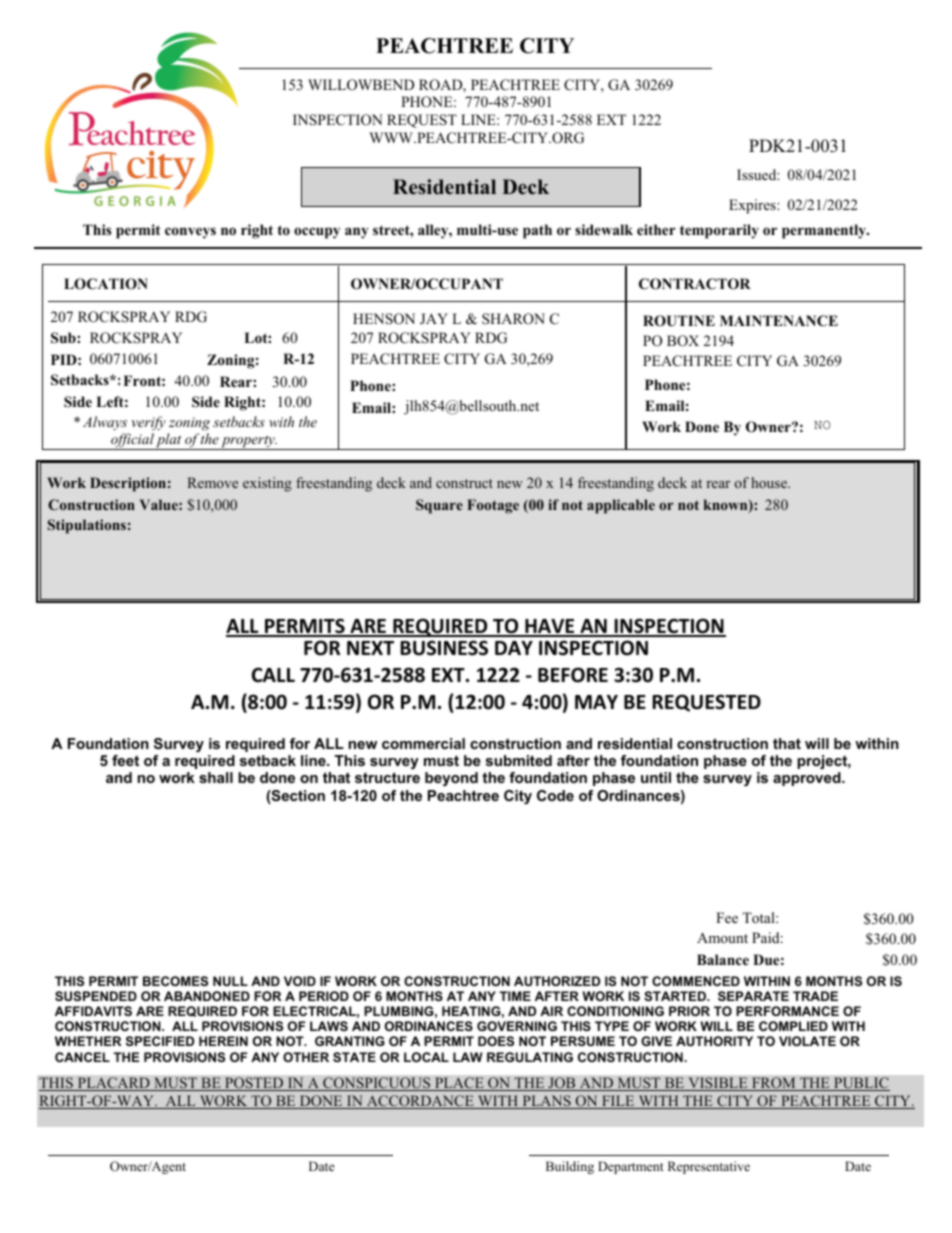  I want to click on Footage, so click(493, 506).
